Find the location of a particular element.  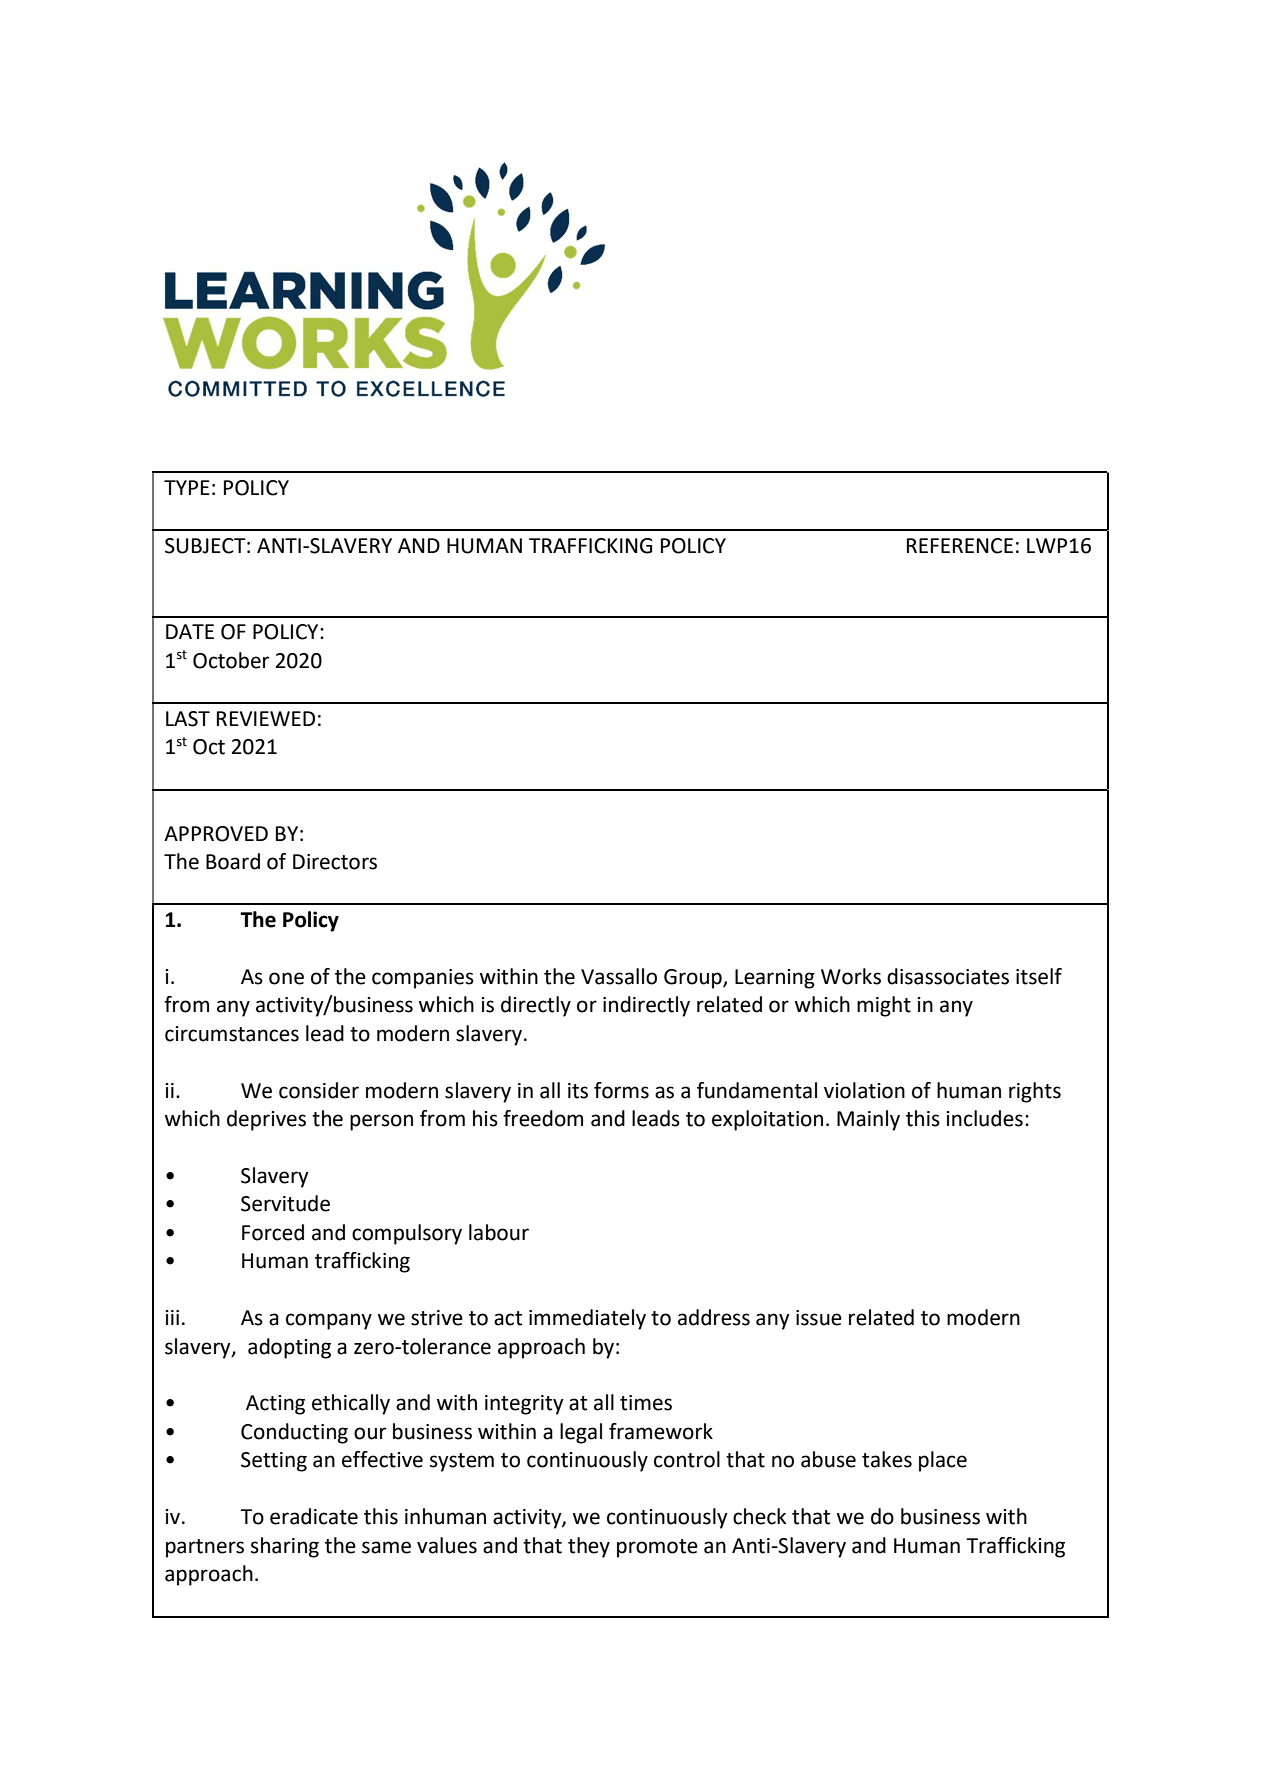

REFERENCE is located at coordinates (960, 546).
